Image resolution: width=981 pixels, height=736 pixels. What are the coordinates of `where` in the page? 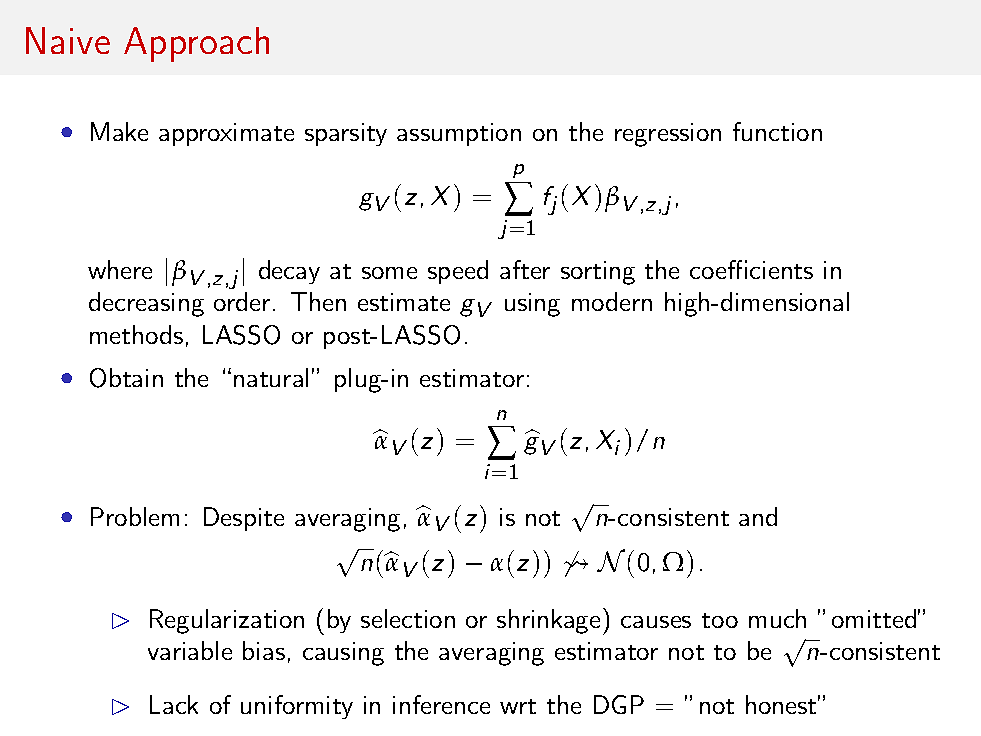 It's located at (120, 269).
